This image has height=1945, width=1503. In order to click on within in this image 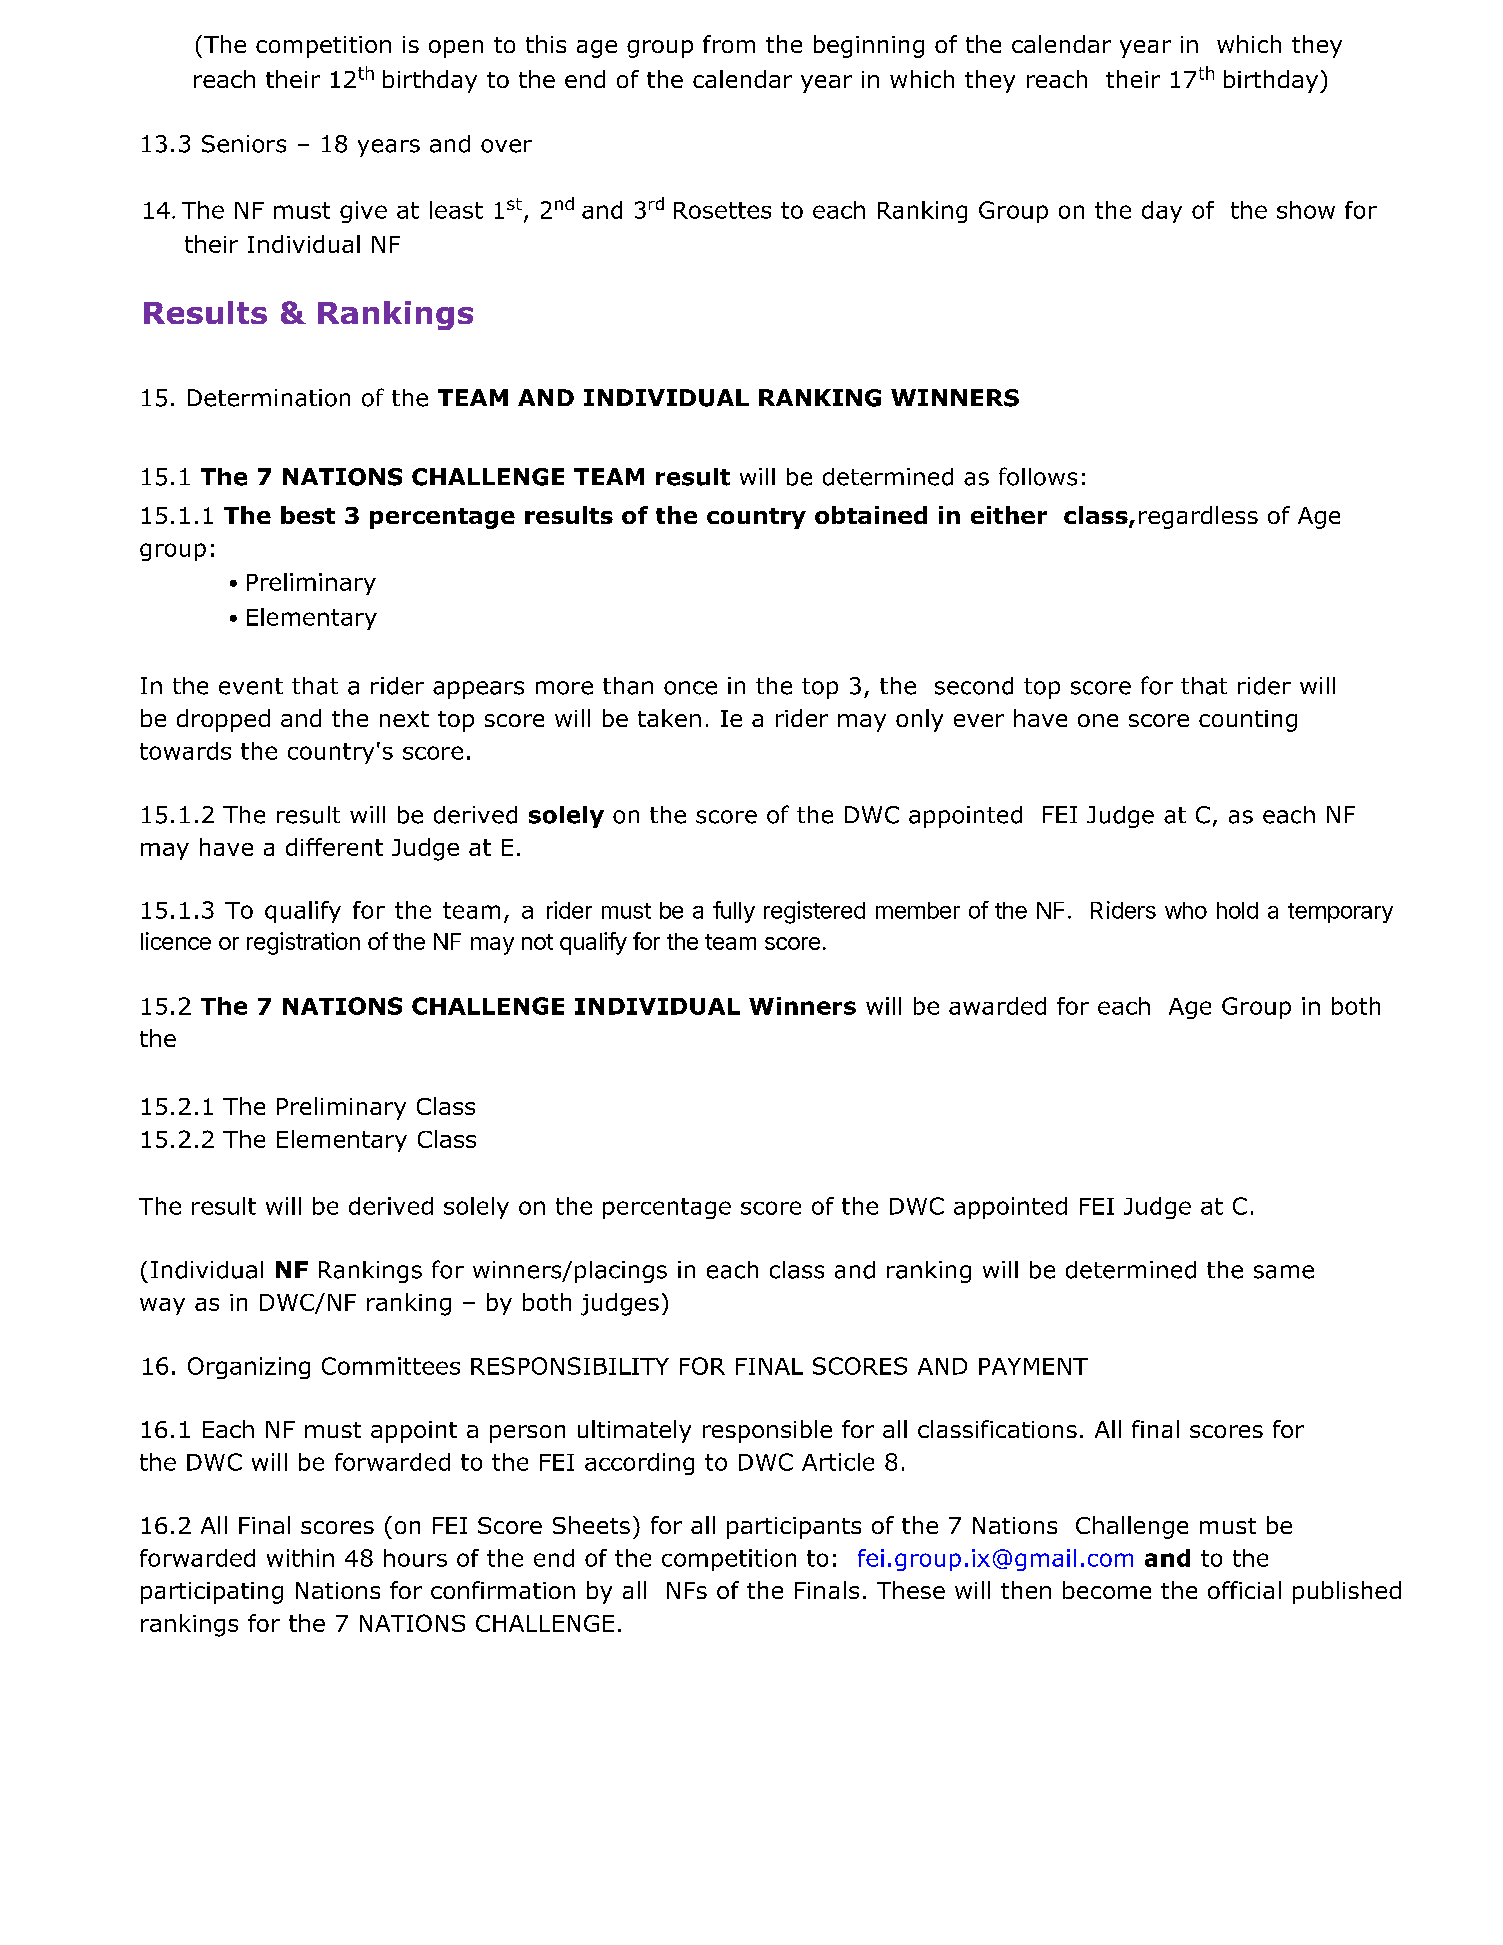, I will do `click(300, 1558)`.
